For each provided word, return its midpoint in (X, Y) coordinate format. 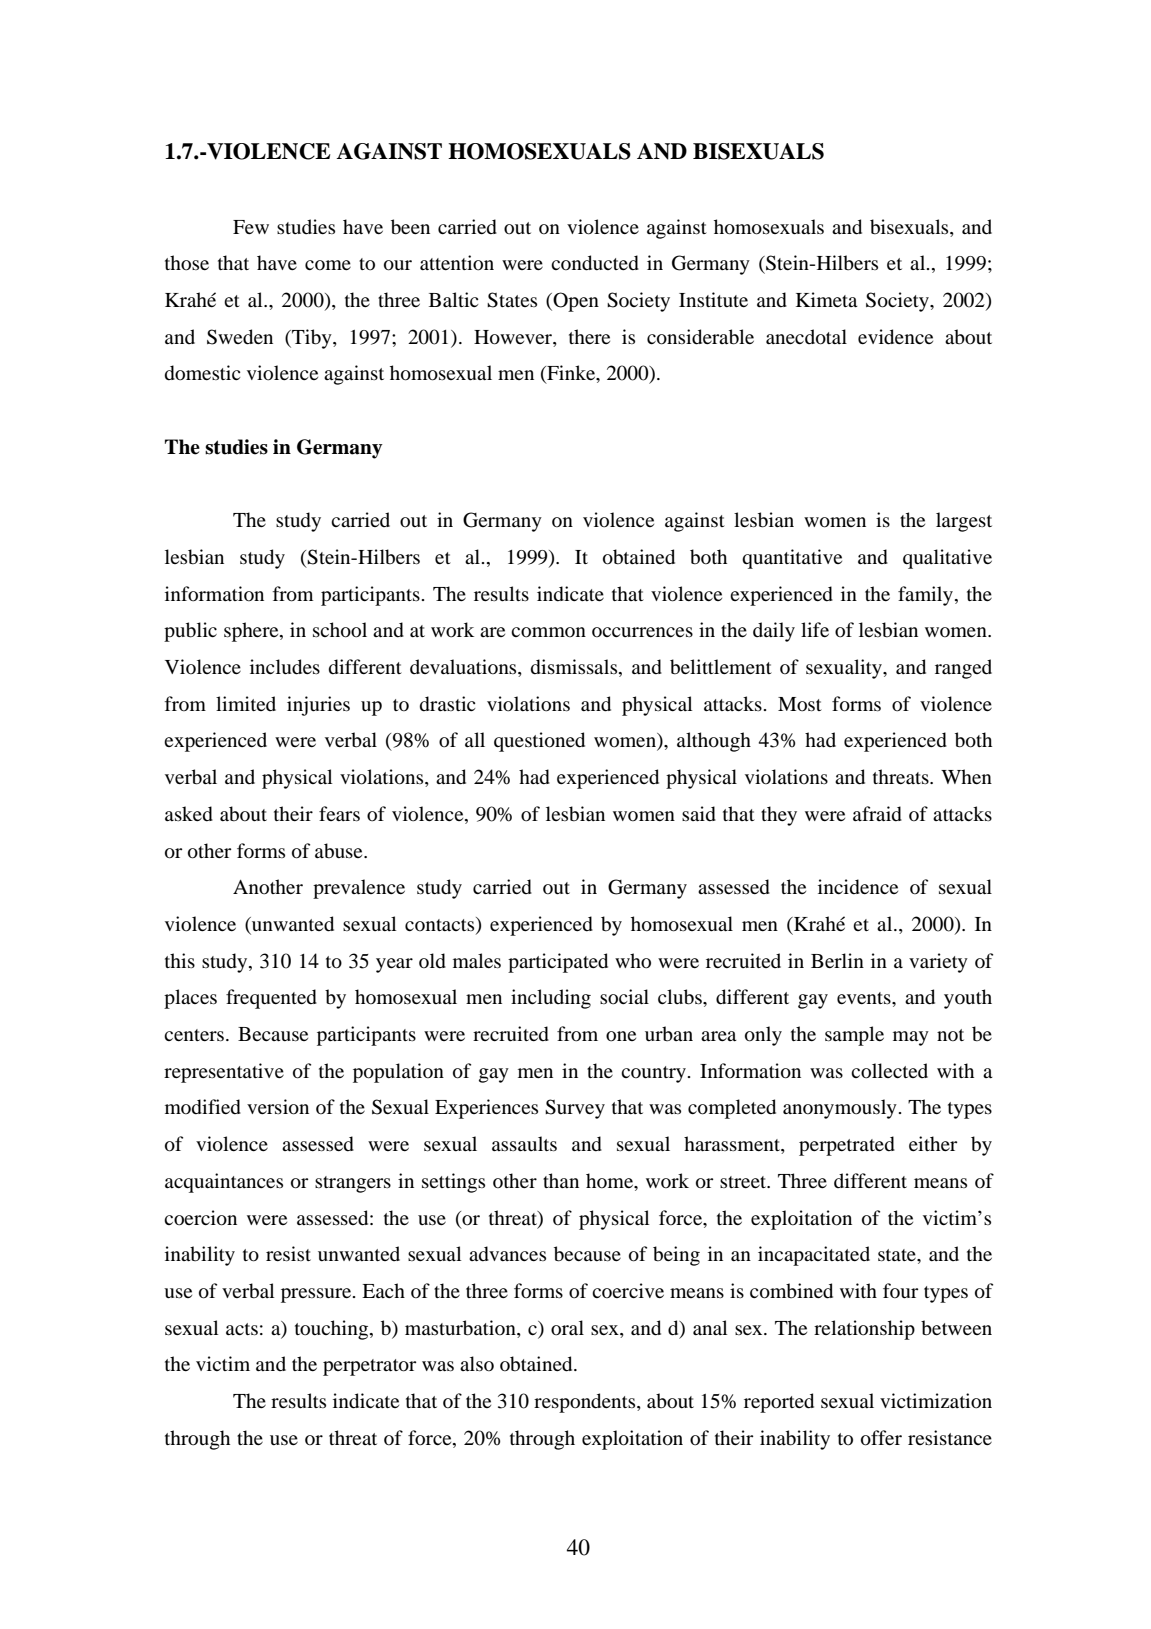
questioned (539, 742)
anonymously (840, 1109)
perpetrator (369, 1367)
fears (339, 813)
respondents (586, 1403)
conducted (595, 263)
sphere (252, 632)
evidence (895, 337)
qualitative (947, 559)
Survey (575, 1109)
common (548, 632)
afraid (877, 814)
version (278, 1107)
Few (251, 227)
